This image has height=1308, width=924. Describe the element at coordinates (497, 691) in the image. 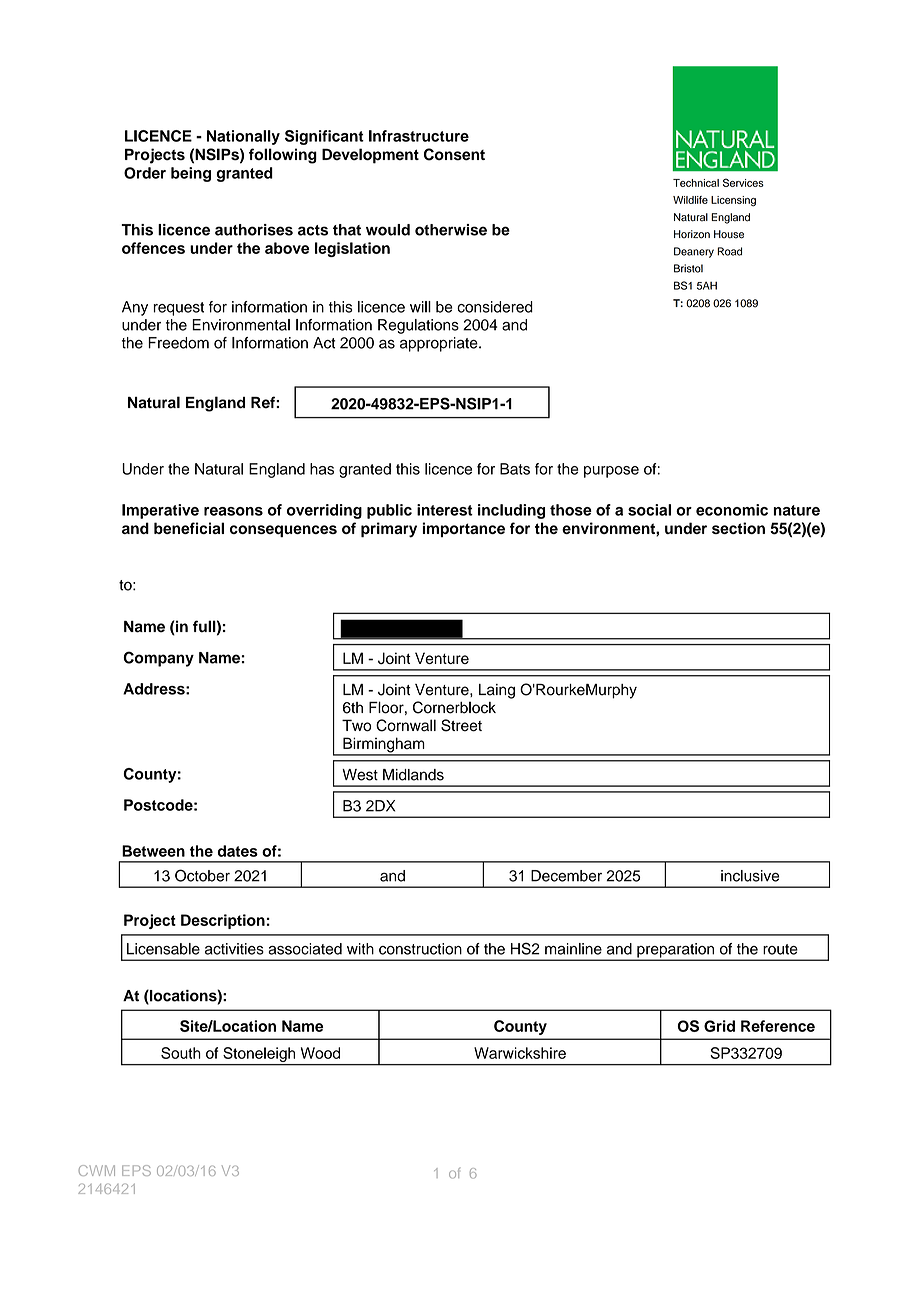

I see `Laing` at that location.
